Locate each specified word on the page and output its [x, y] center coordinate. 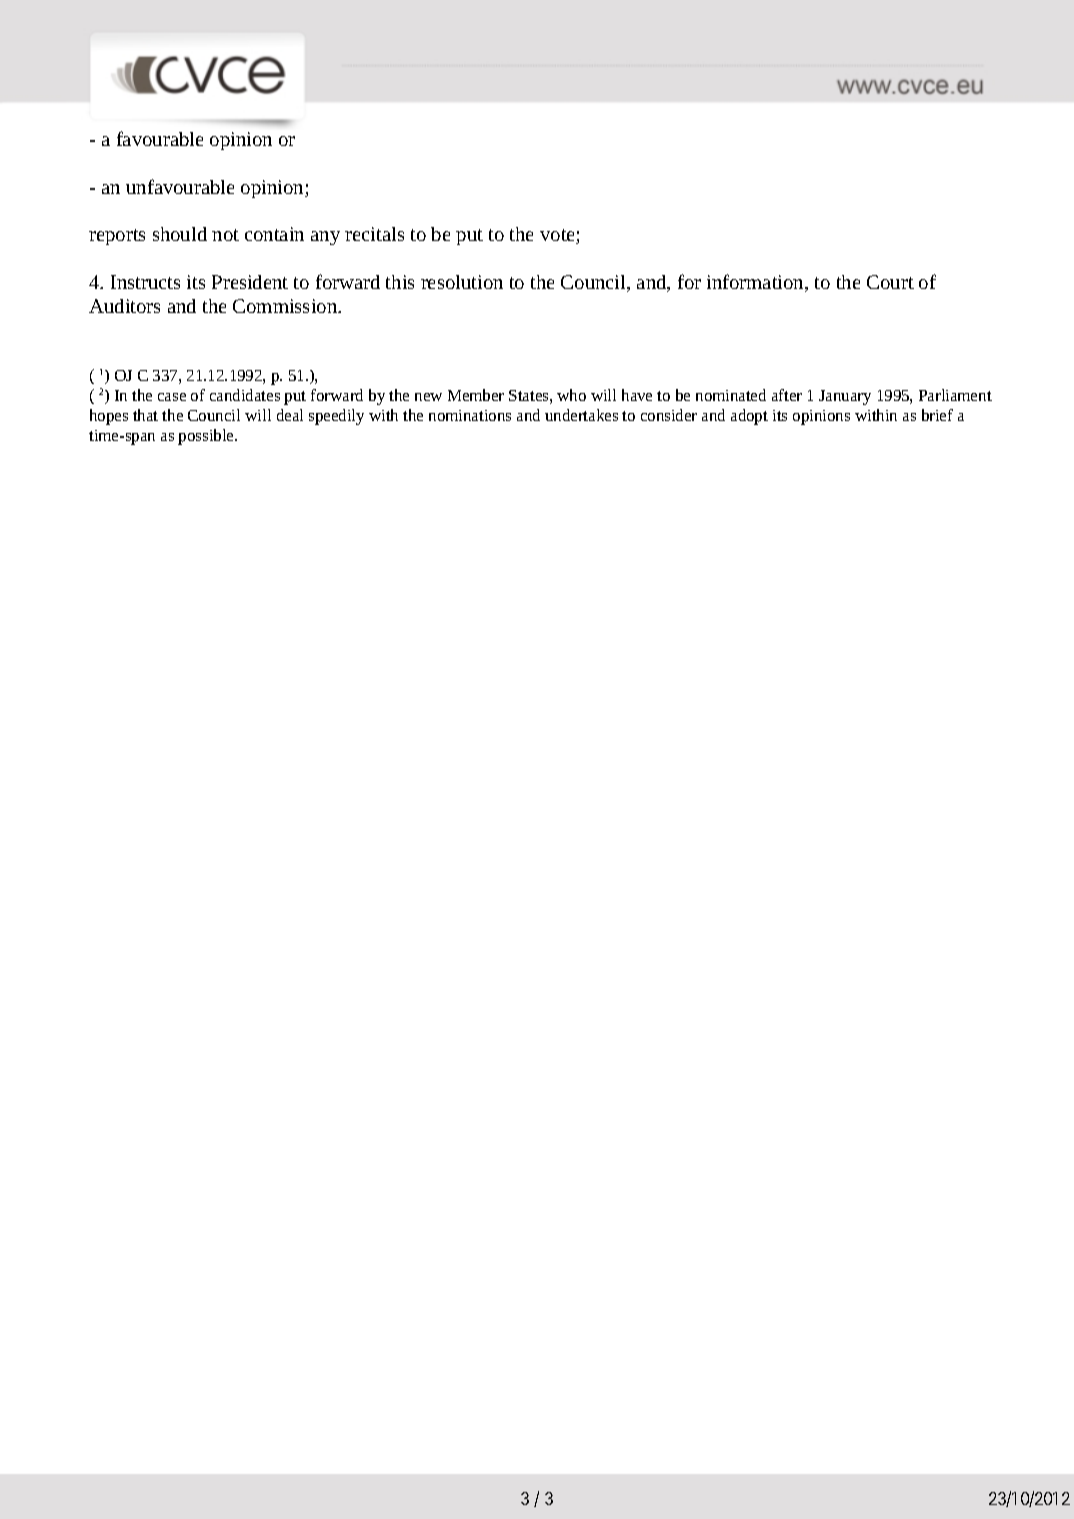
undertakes [581, 415]
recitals [374, 234]
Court [890, 282]
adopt [749, 417]
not [225, 235]
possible [207, 437]
